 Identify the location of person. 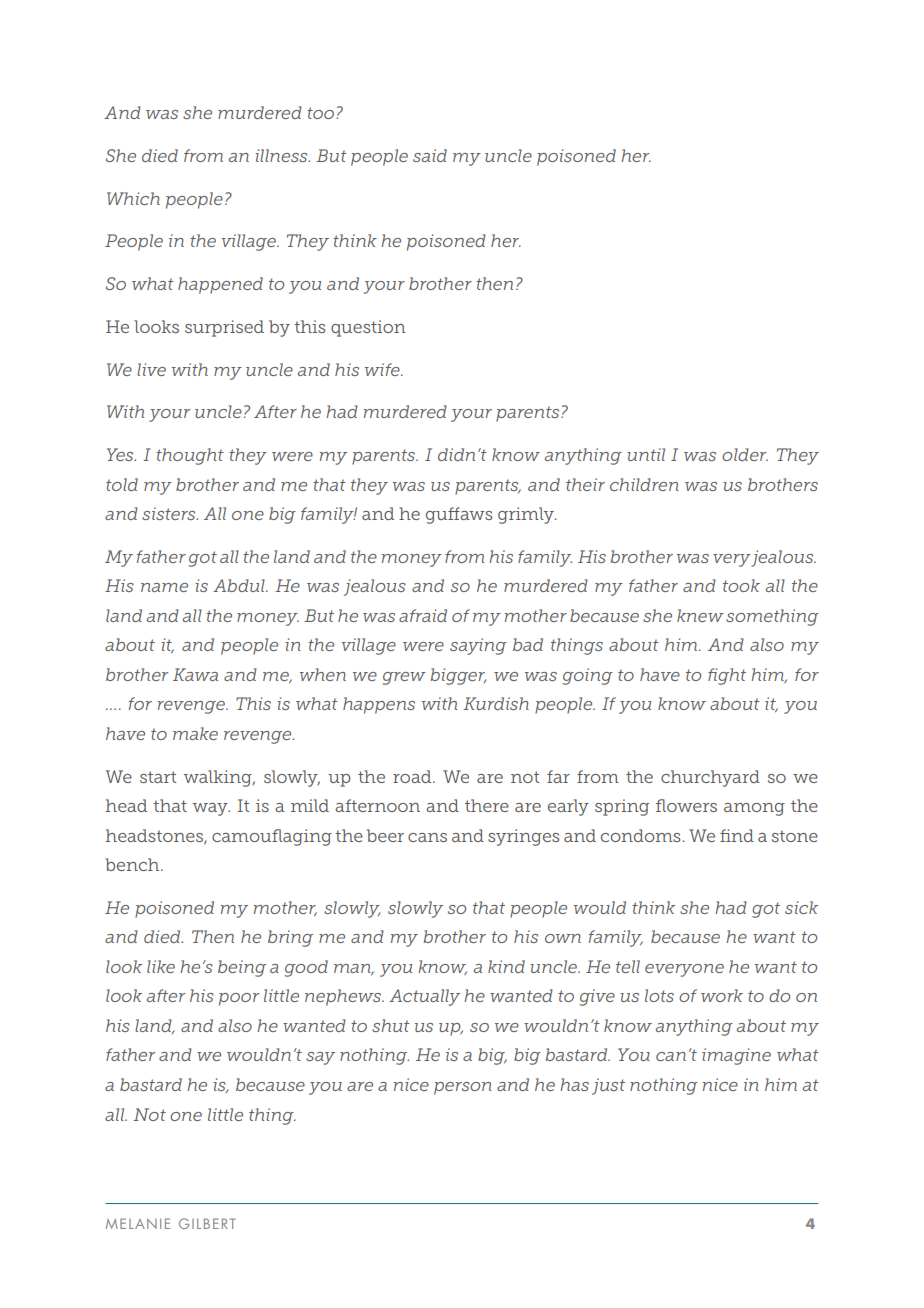
(463, 1088).
